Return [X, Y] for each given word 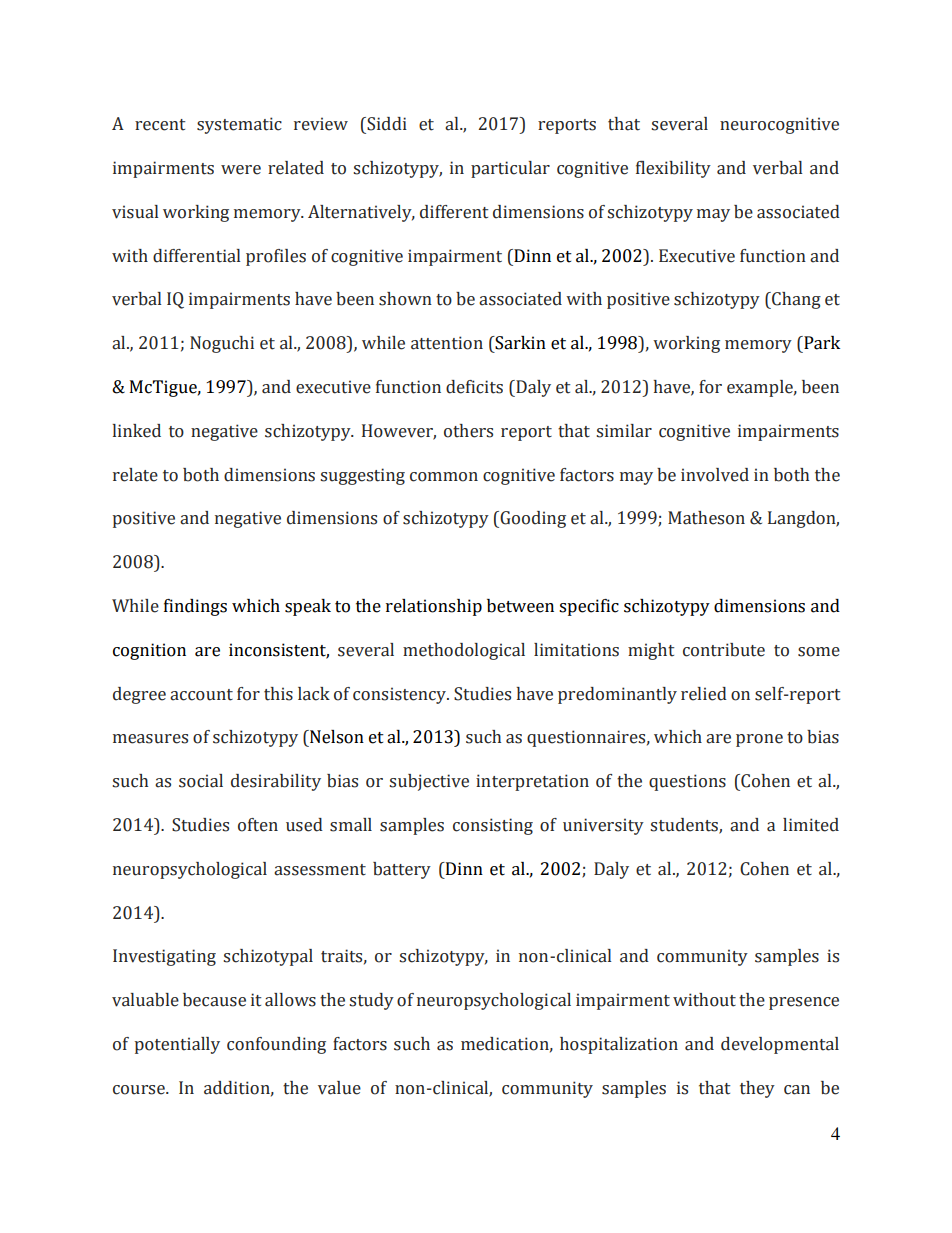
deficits [474, 387]
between [520, 606]
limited [811, 825]
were [241, 170]
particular [510, 169]
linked [137, 431]
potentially [177, 1045]
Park [821, 343]
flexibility [673, 169]
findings [195, 607]
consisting [493, 826]
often [258, 825]
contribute [724, 650]
